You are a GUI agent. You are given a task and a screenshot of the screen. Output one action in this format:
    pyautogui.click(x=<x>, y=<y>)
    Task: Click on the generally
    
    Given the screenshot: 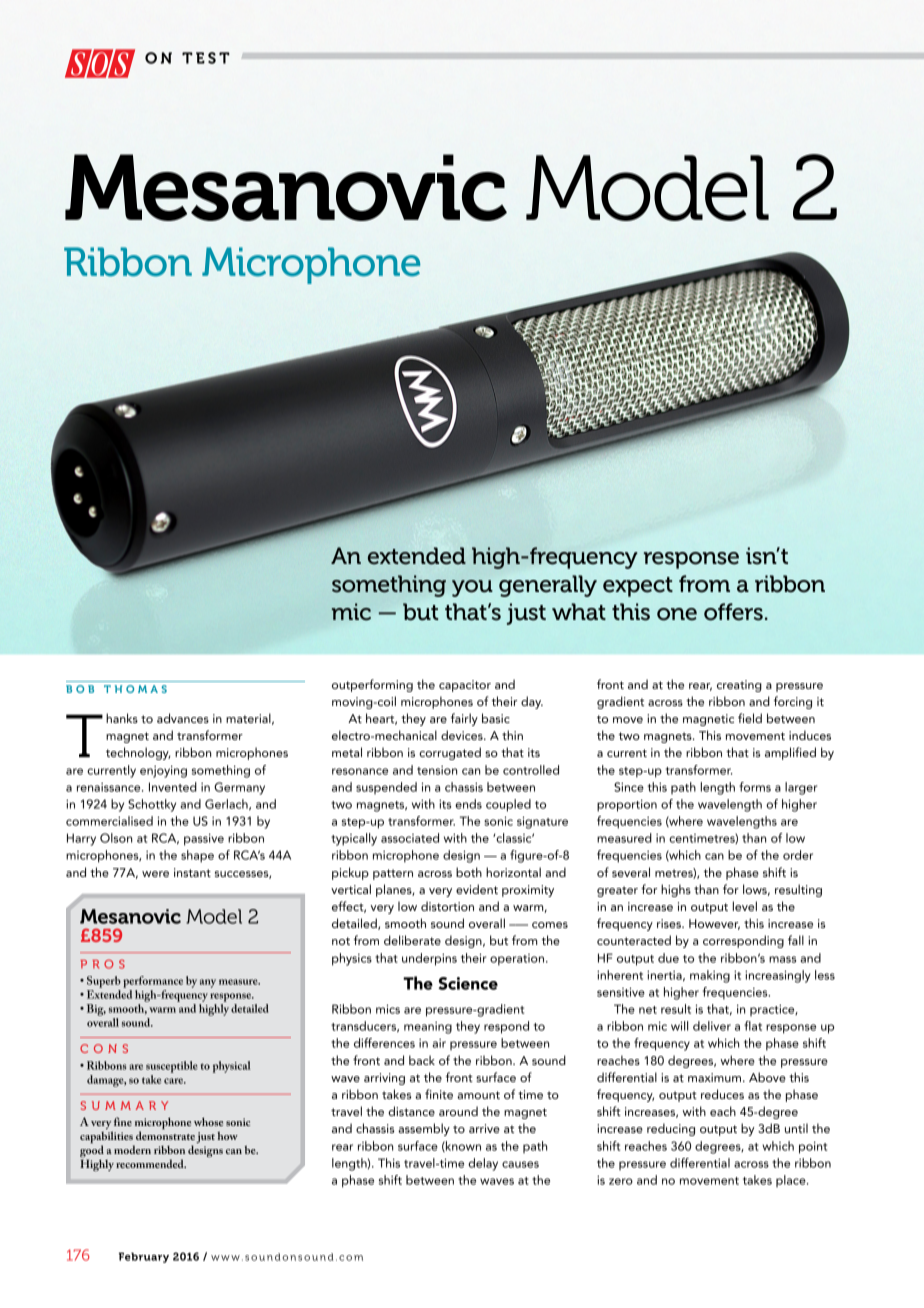 What is the action you would take?
    pyautogui.click(x=548, y=586)
